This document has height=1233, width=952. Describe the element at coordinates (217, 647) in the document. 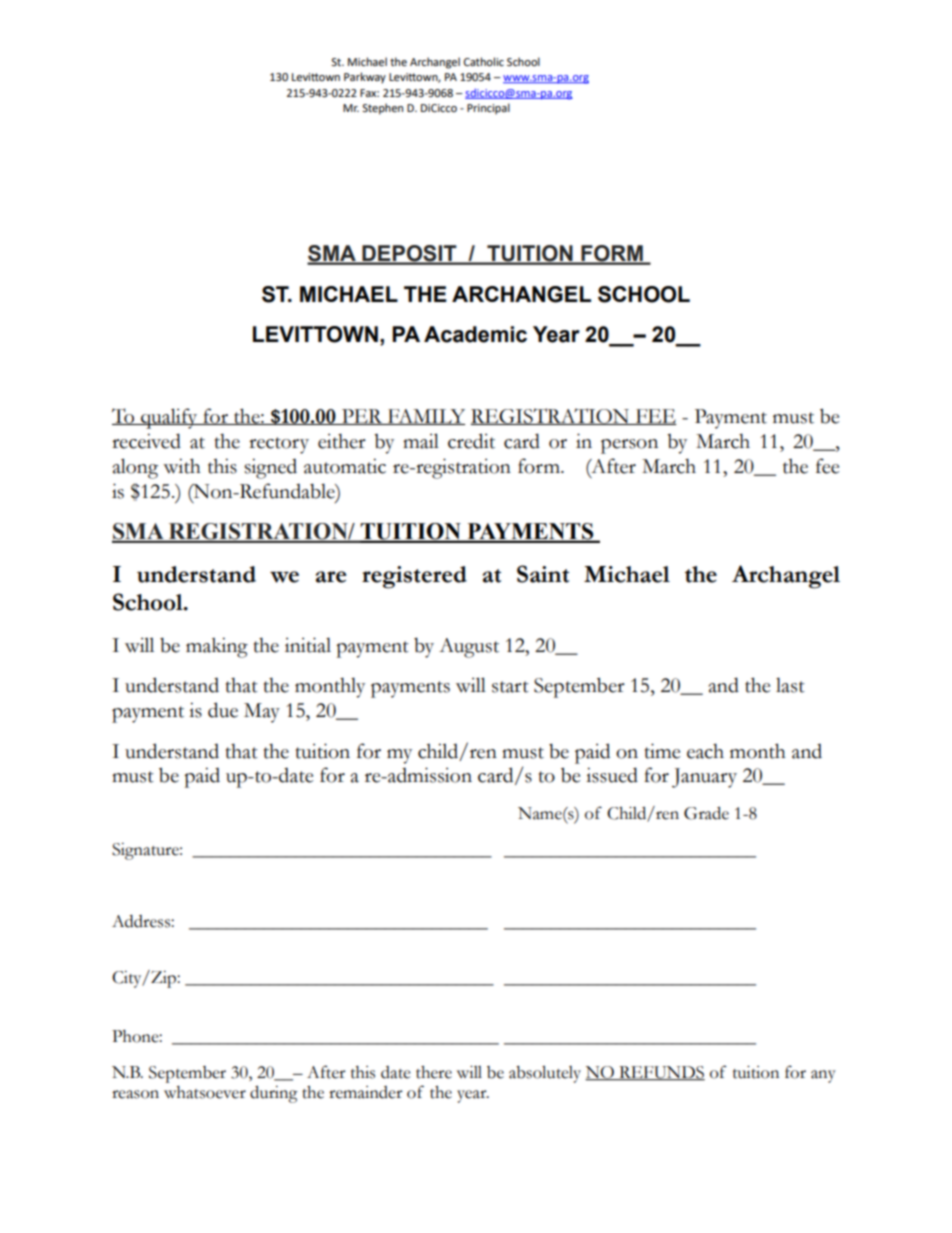

I see `making` at that location.
